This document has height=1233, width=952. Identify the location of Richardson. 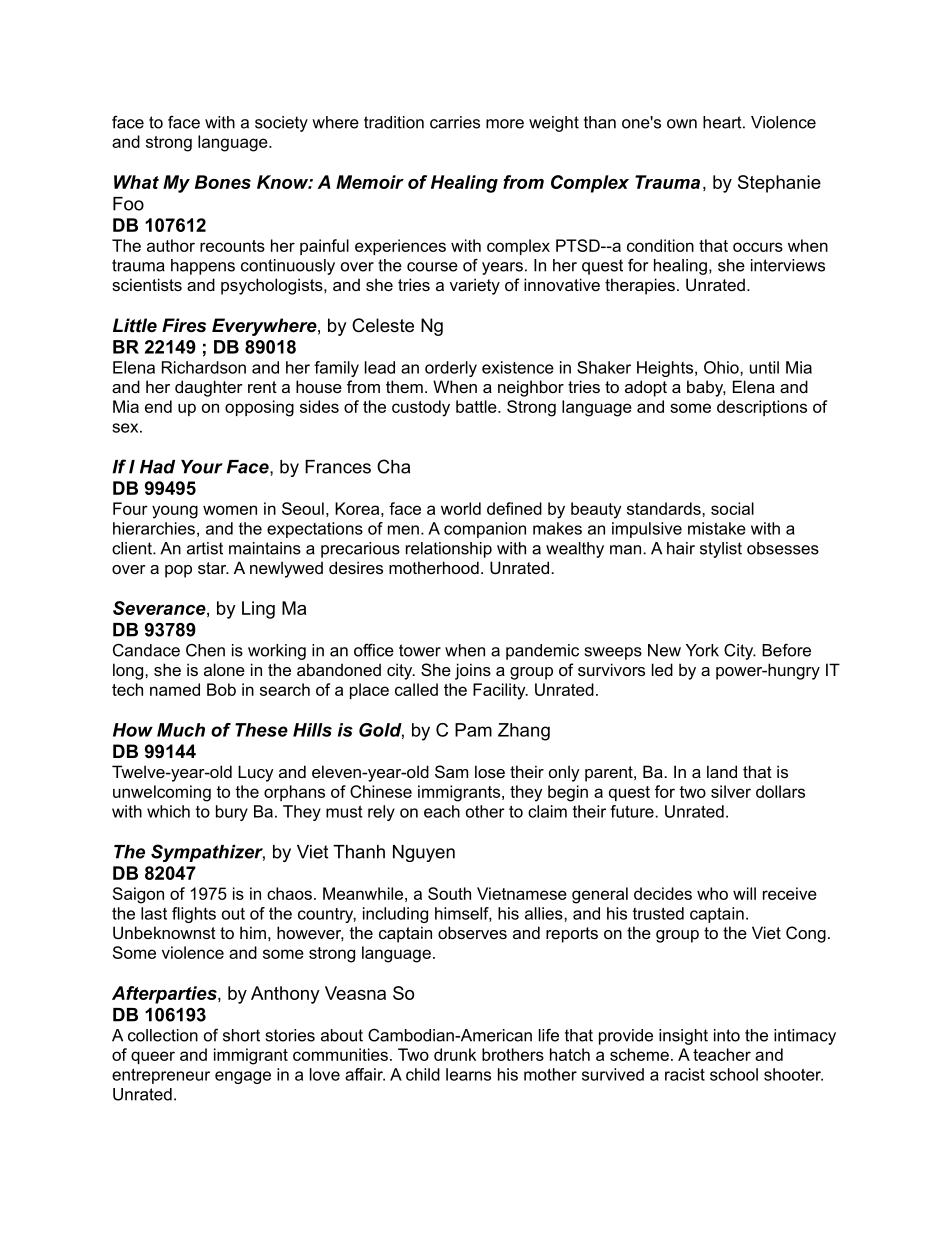
(204, 367).
